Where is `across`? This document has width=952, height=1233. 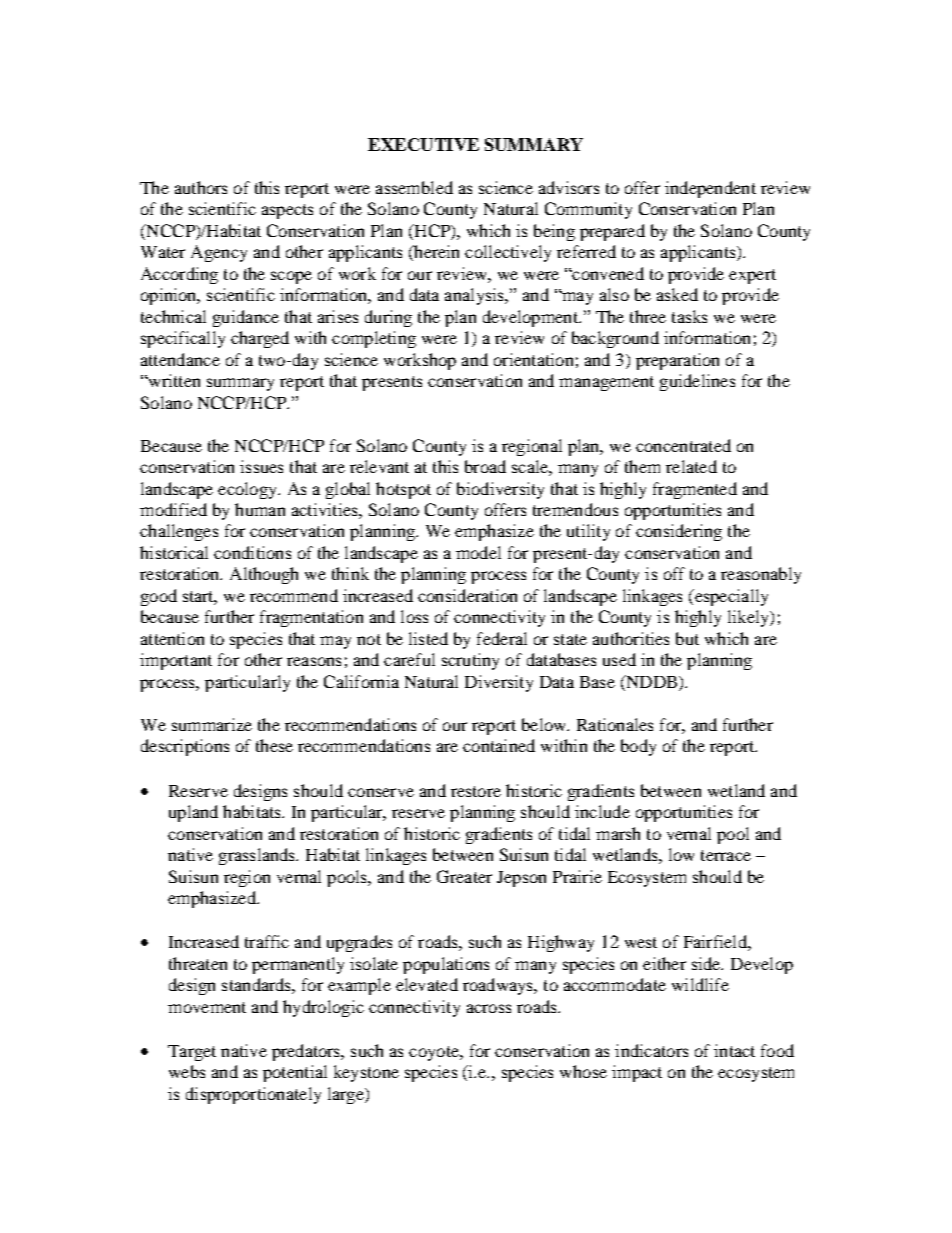 across is located at coordinates (489, 1008).
